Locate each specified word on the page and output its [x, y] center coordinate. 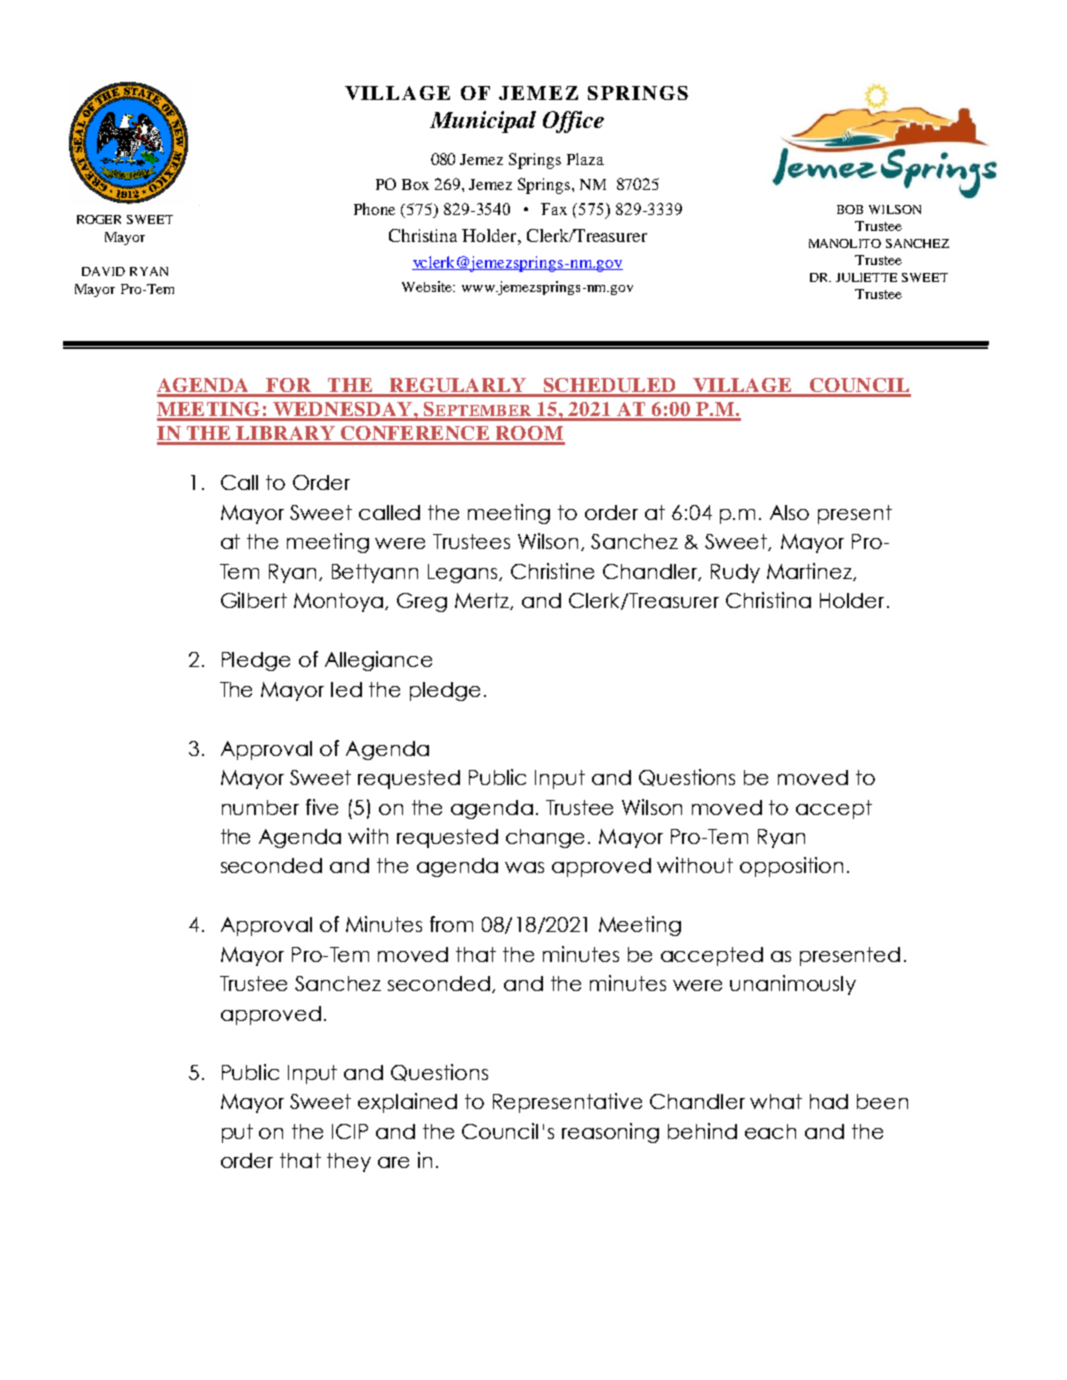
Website [428, 286]
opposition [791, 867]
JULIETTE [866, 277]
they [349, 1162]
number [260, 807]
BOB [850, 209]
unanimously [793, 985]
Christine [552, 571]
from [451, 924]
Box [415, 184]
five [322, 807]
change [545, 838]
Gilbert [254, 600]
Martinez [811, 572]
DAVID [103, 271]
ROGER [99, 219]
